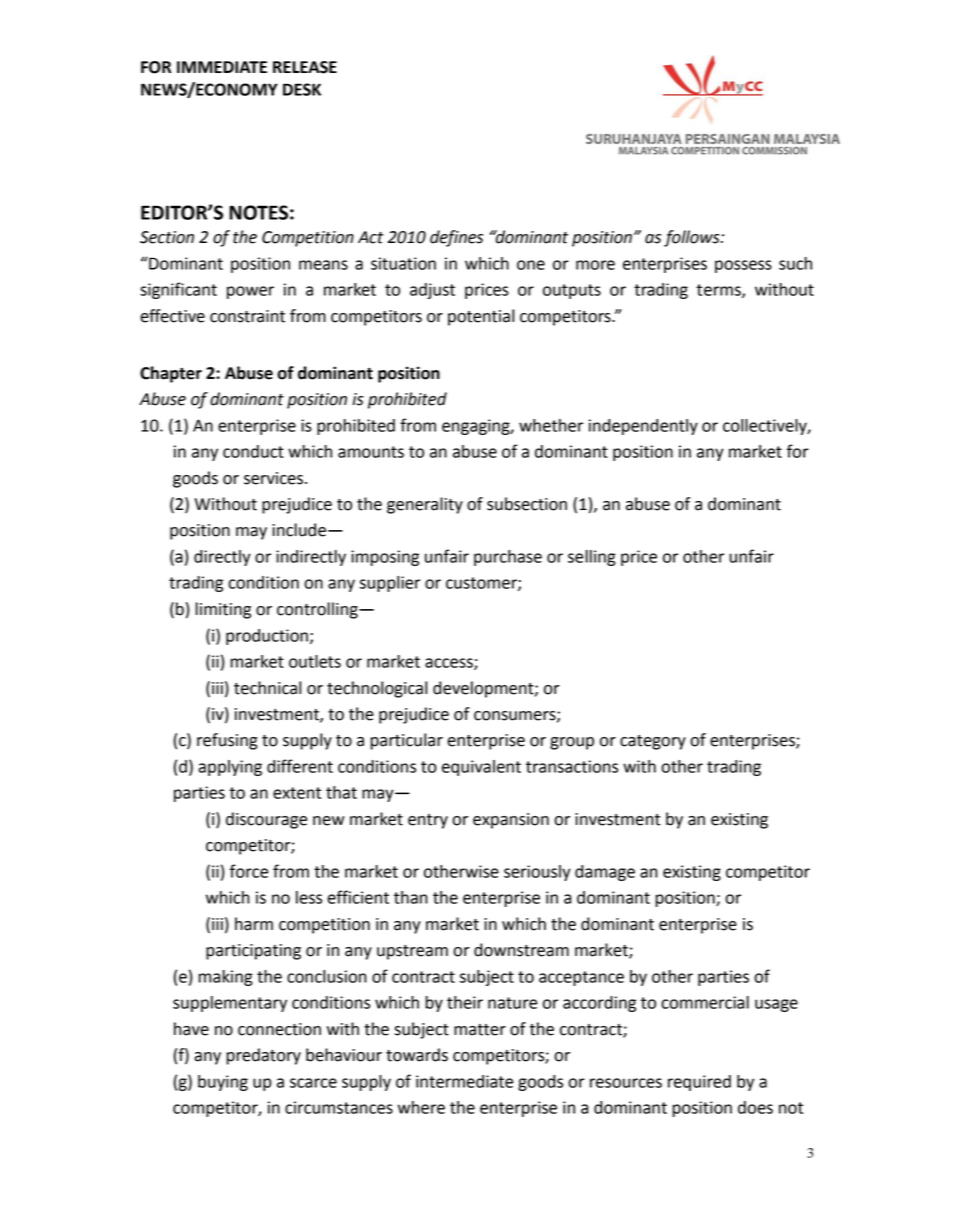 Image resolution: width=954 pixels, height=1232 pixels. Describe the element at coordinates (693, 238) in the image. I see `follows` at that location.
